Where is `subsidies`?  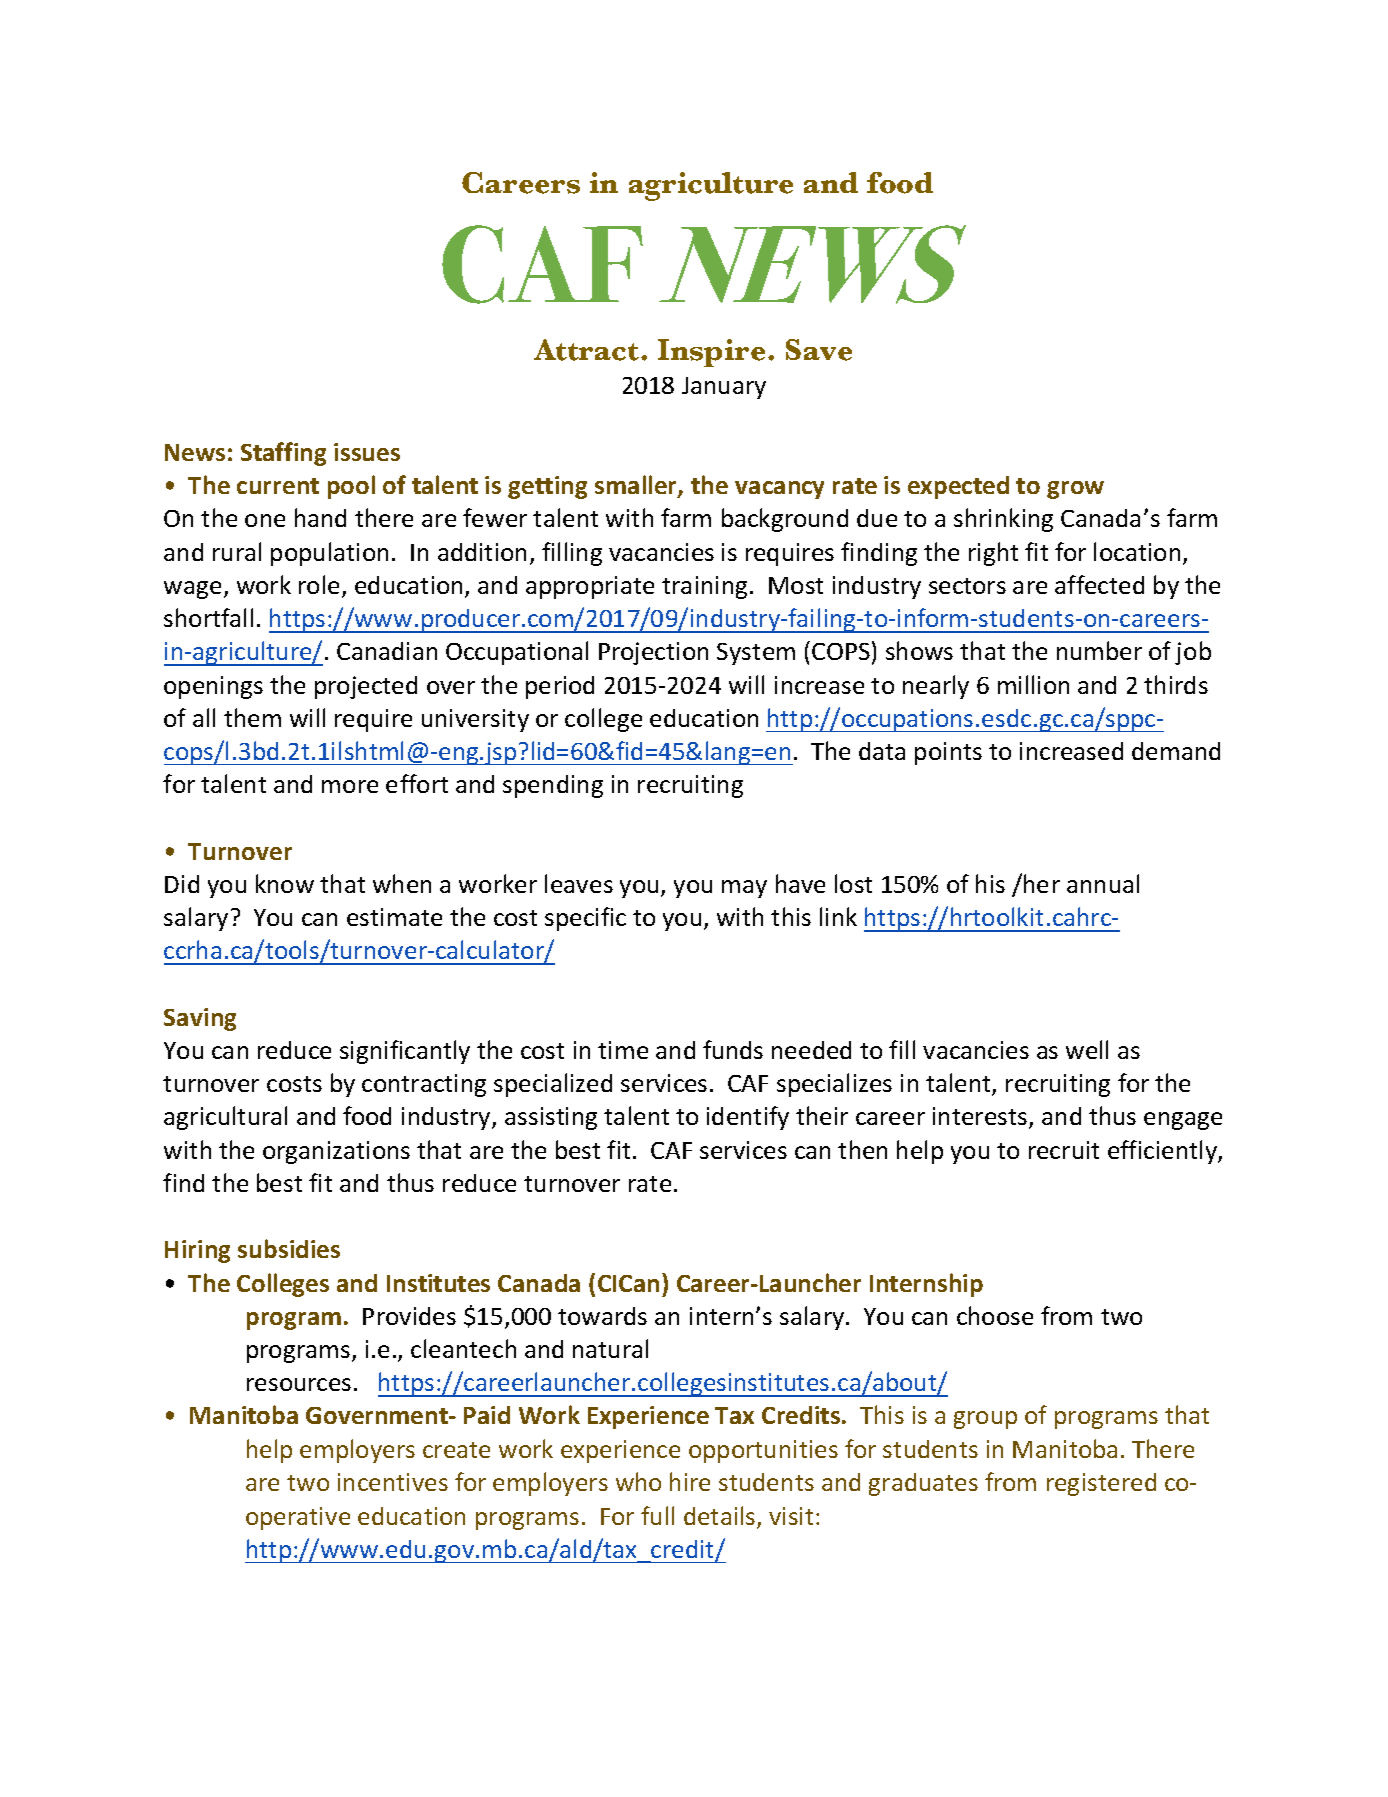 subsidies is located at coordinates (289, 1248).
